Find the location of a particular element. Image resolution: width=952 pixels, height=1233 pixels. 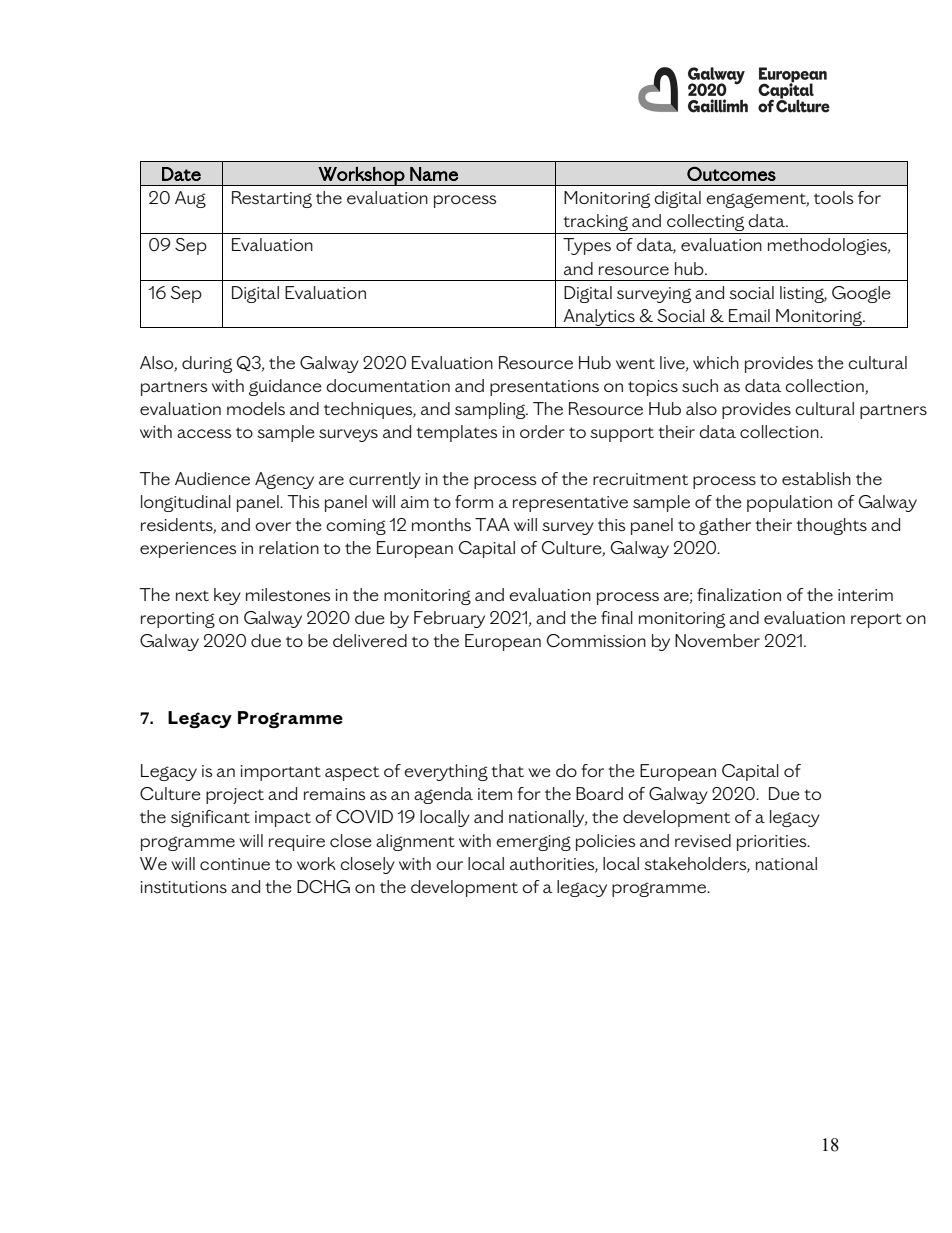

priorities is located at coordinates (773, 843).
